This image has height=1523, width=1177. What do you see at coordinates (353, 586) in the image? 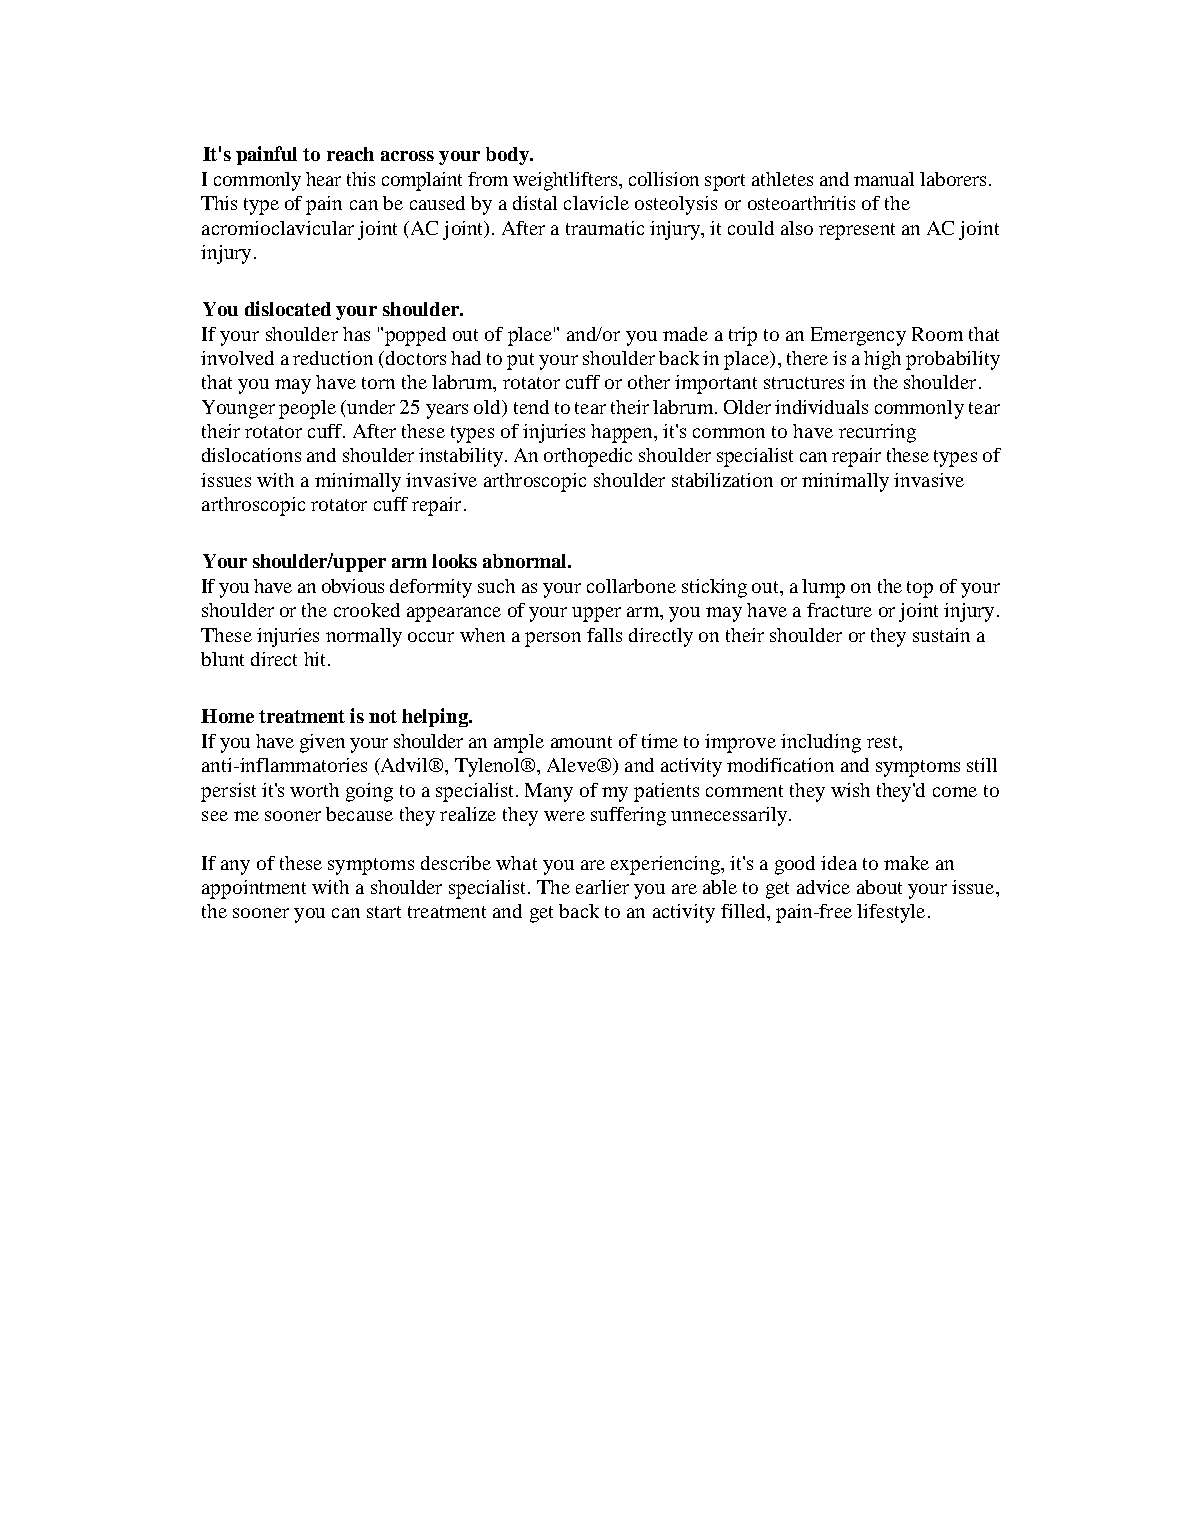
I see `obvious` at bounding box center [353, 586].
